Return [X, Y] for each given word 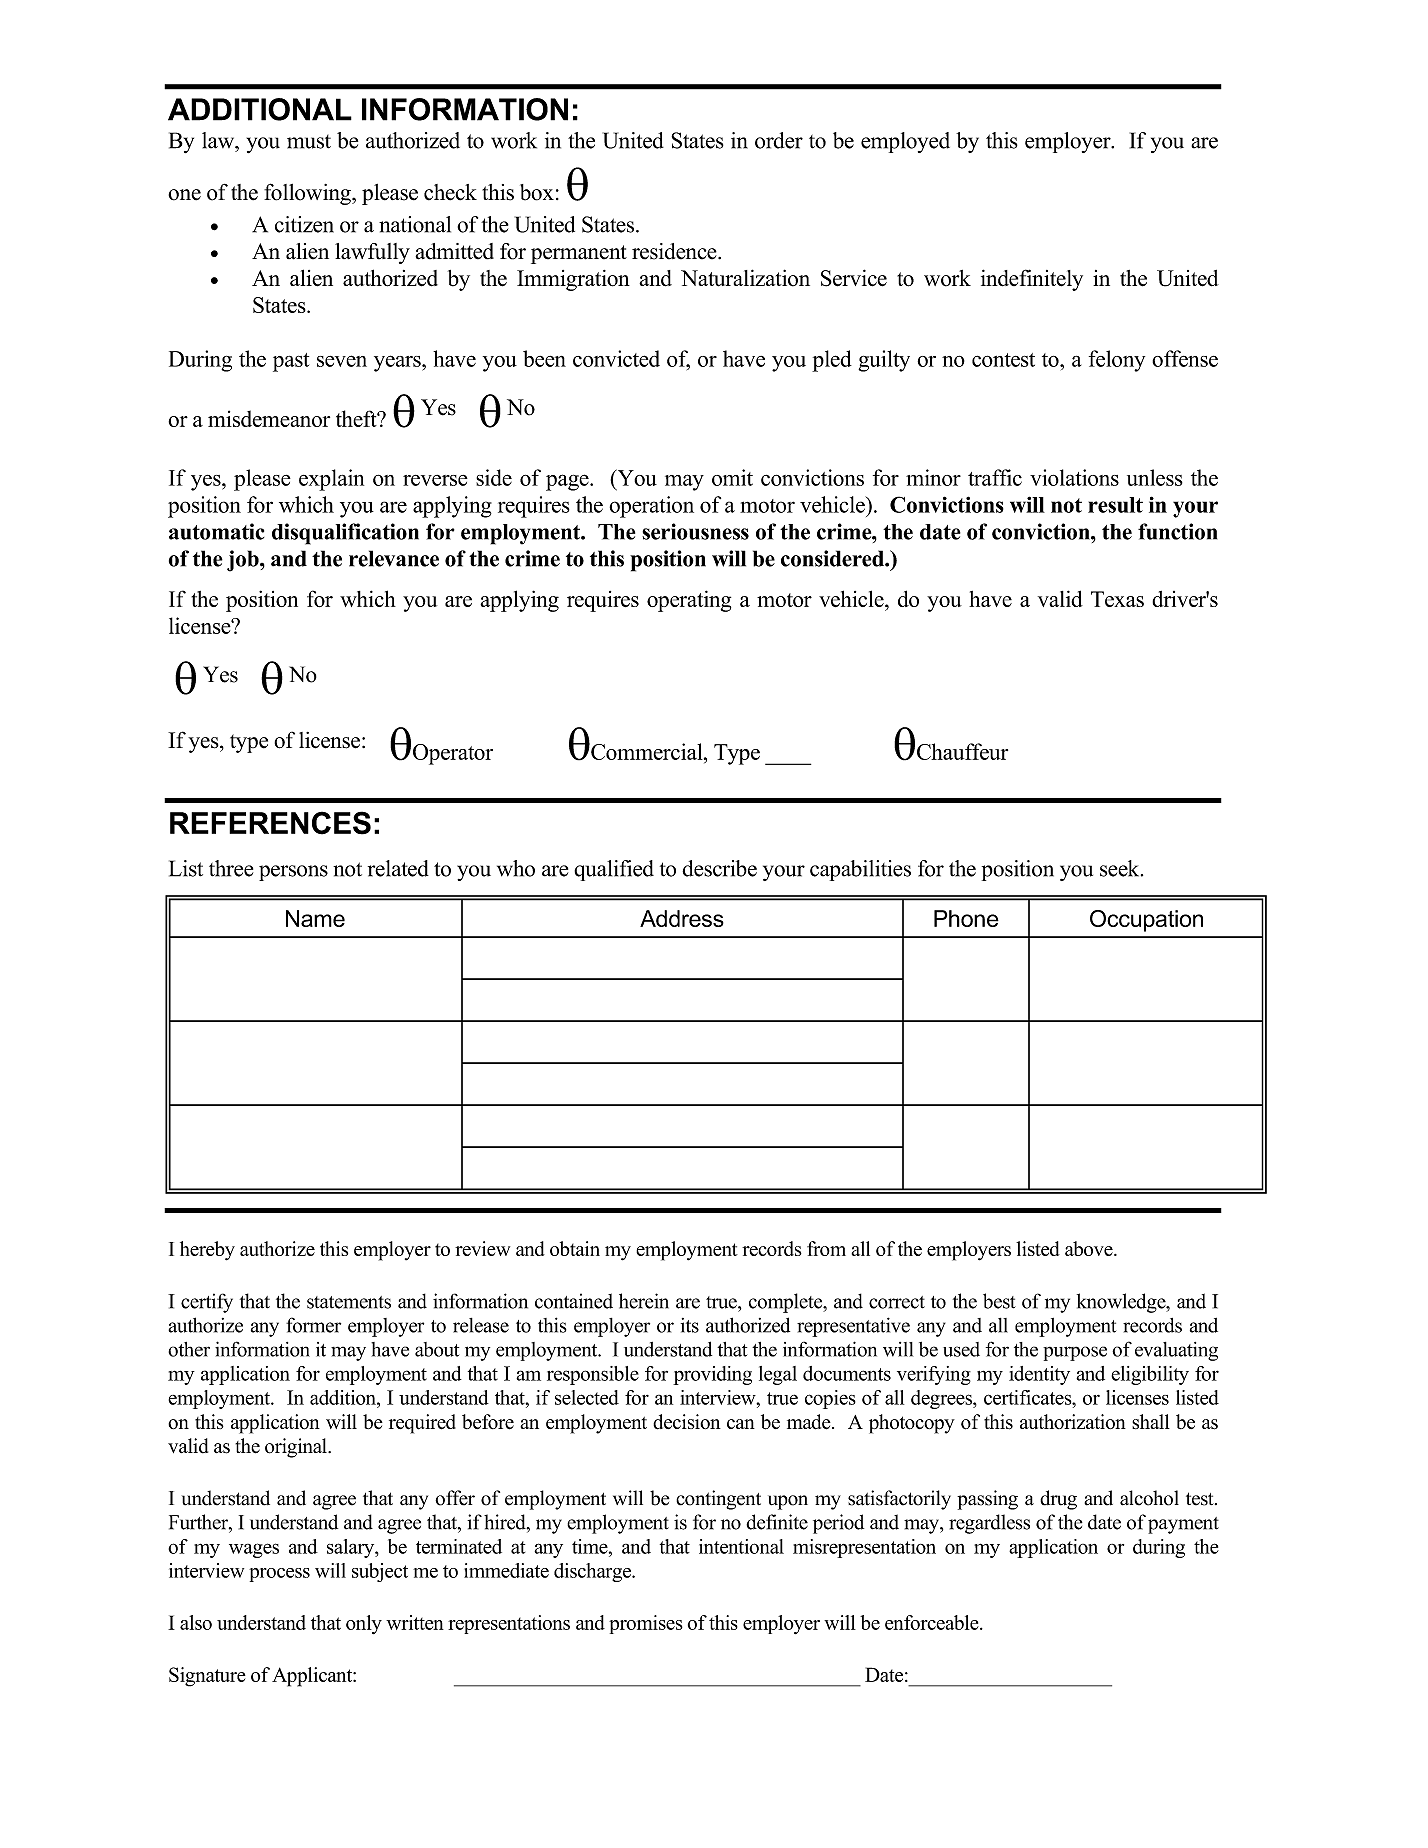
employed [905, 142]
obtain [575, 1248]
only [364, 1624]
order [779, 140]
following [308, 194]
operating [689, 601]
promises [646, 1624]
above [1090, 1248]
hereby [207, 1251]
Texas [1117, 599]
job [244, 561]
